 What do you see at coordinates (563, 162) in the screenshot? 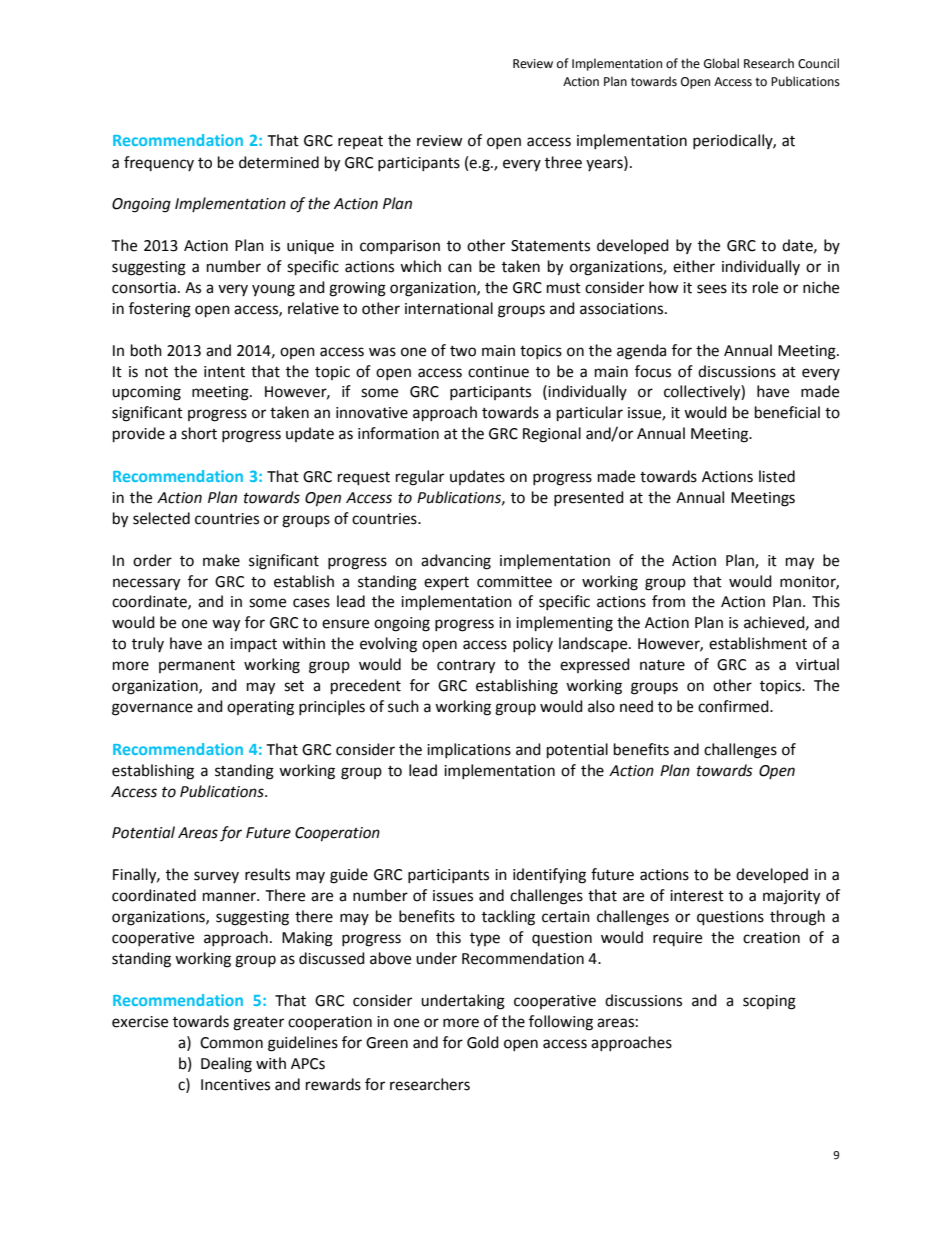
I see `three` at bounding box center [563, 162].
